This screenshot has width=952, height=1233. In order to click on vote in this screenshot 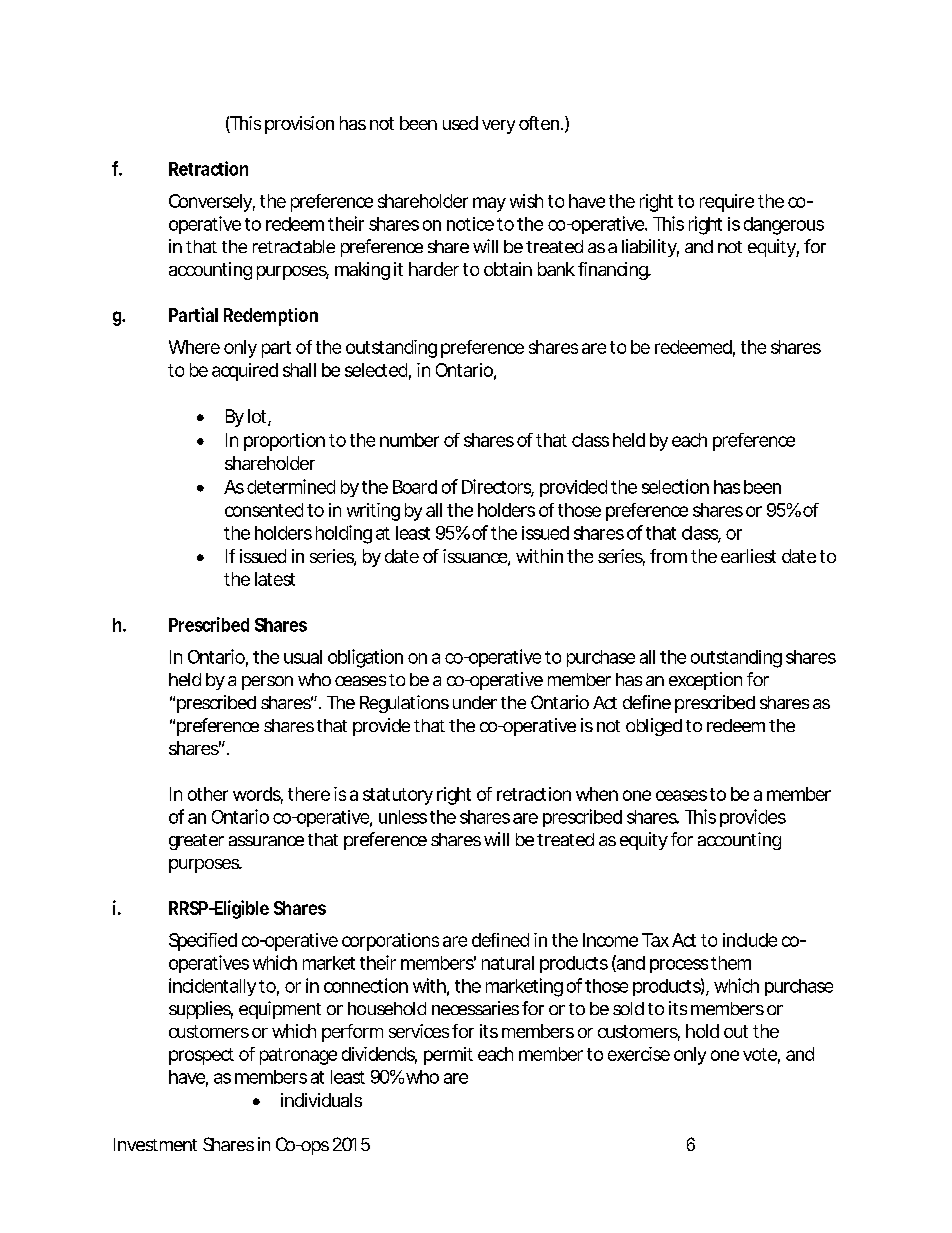, I will do `click(761, 1055)`.
